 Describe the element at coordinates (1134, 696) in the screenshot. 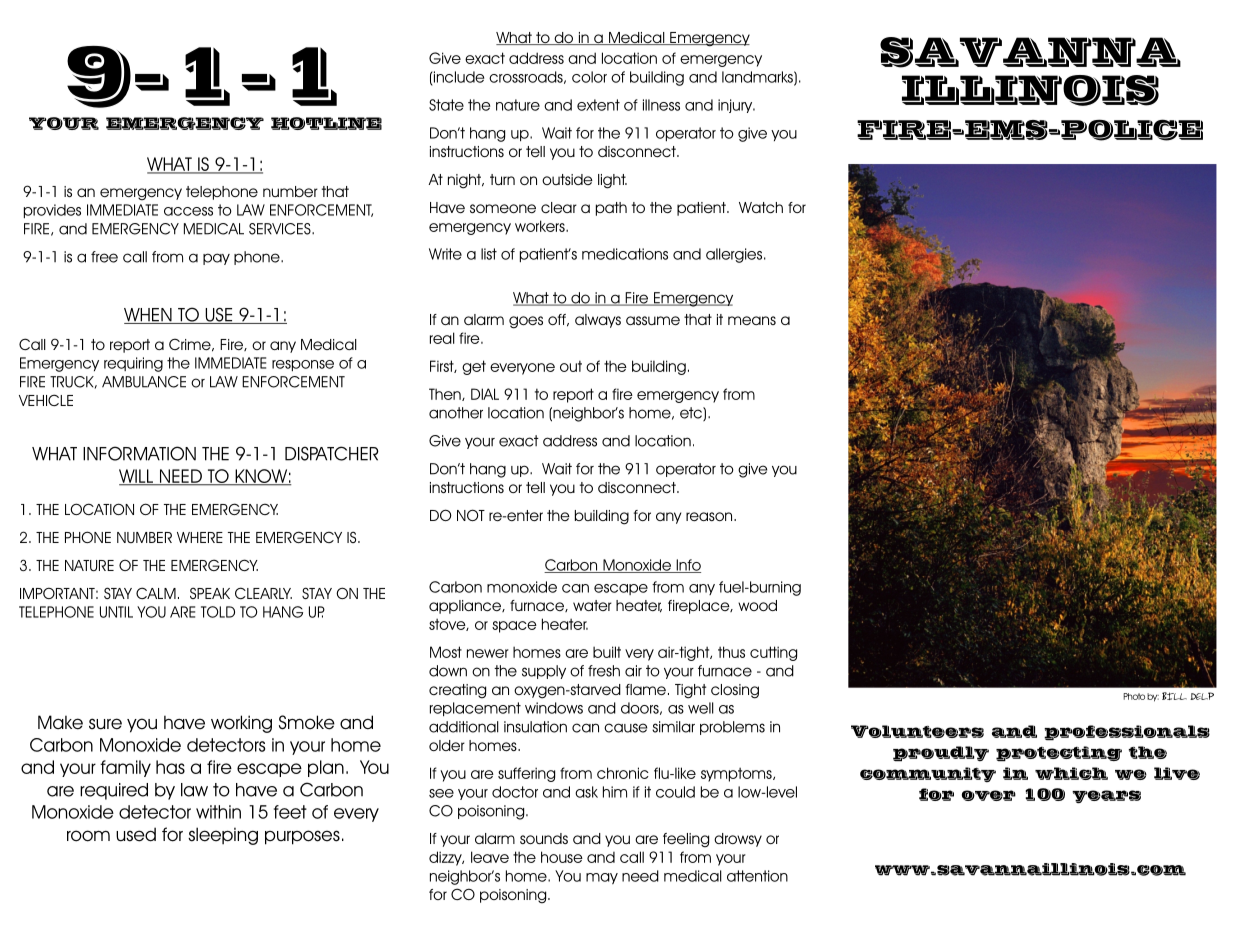

I see `Photo` at that location.
